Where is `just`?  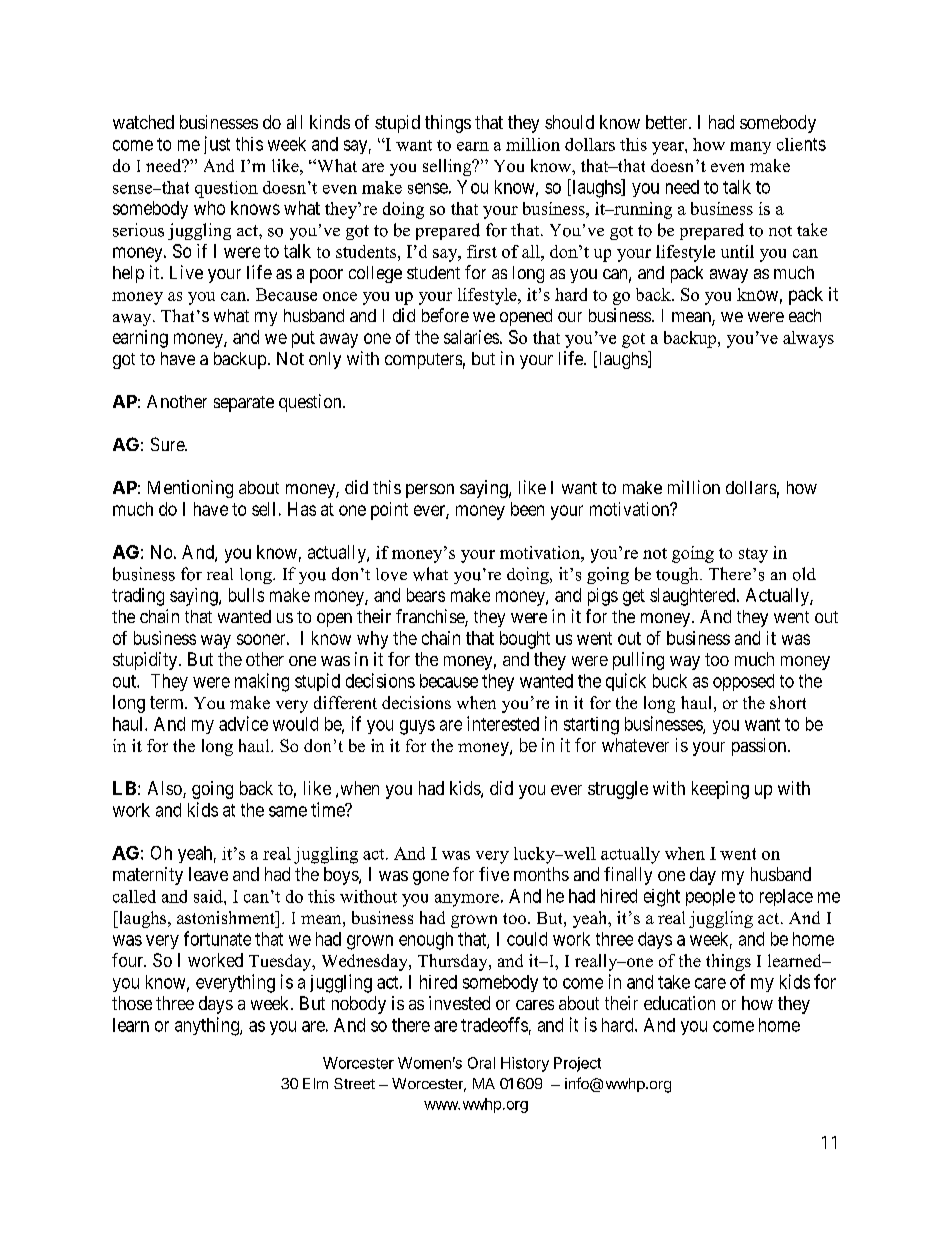 just is located at coordinates (217, 145).
